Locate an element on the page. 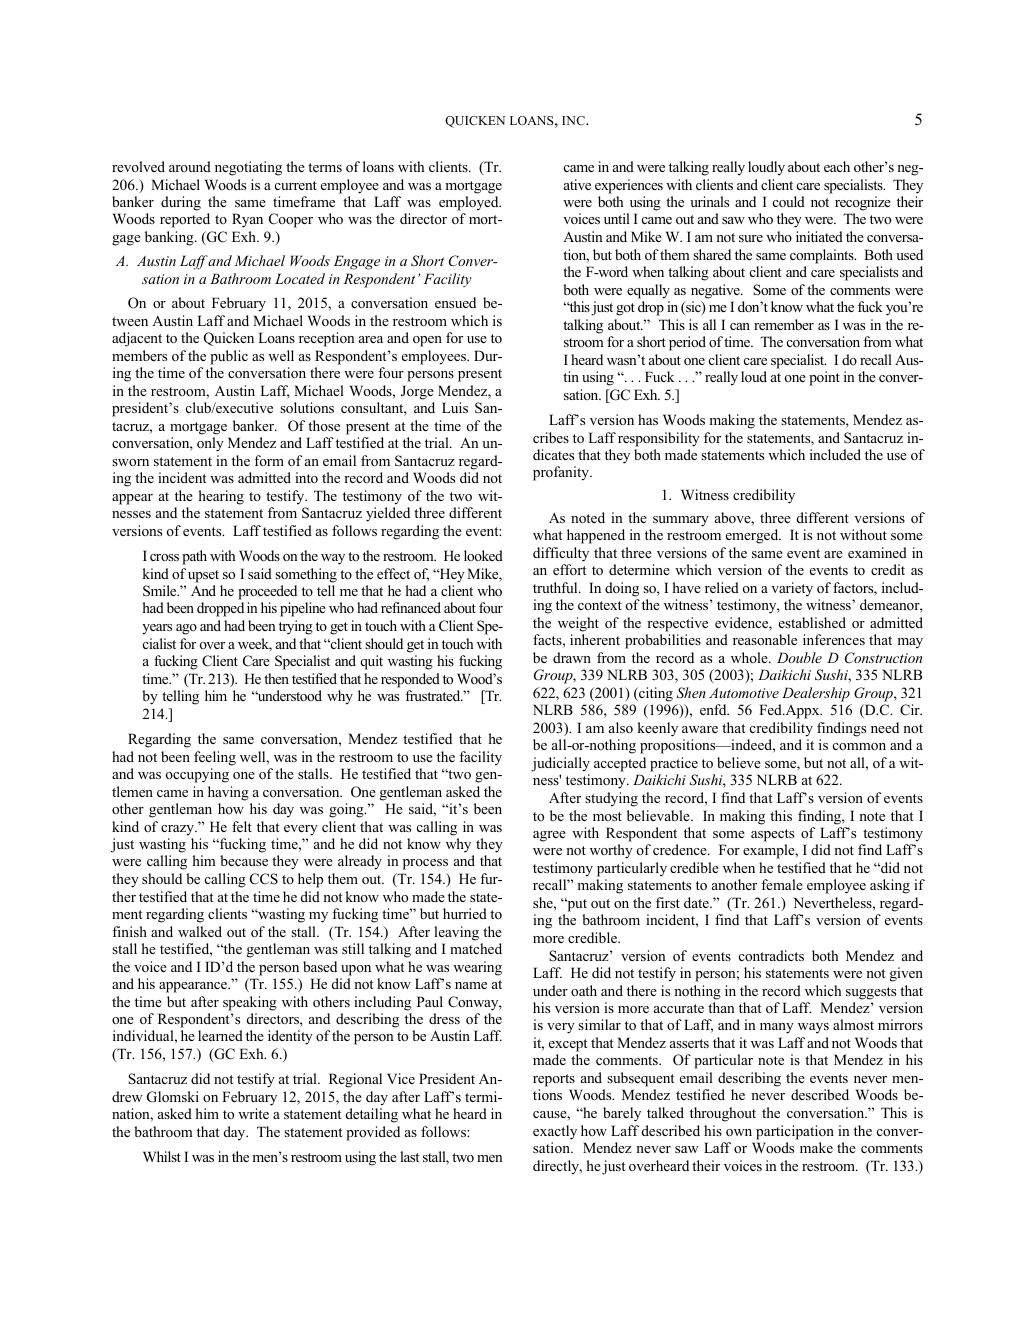 The width and height of the document is (1035, 1340). during is located at coordinates (181, 203).
